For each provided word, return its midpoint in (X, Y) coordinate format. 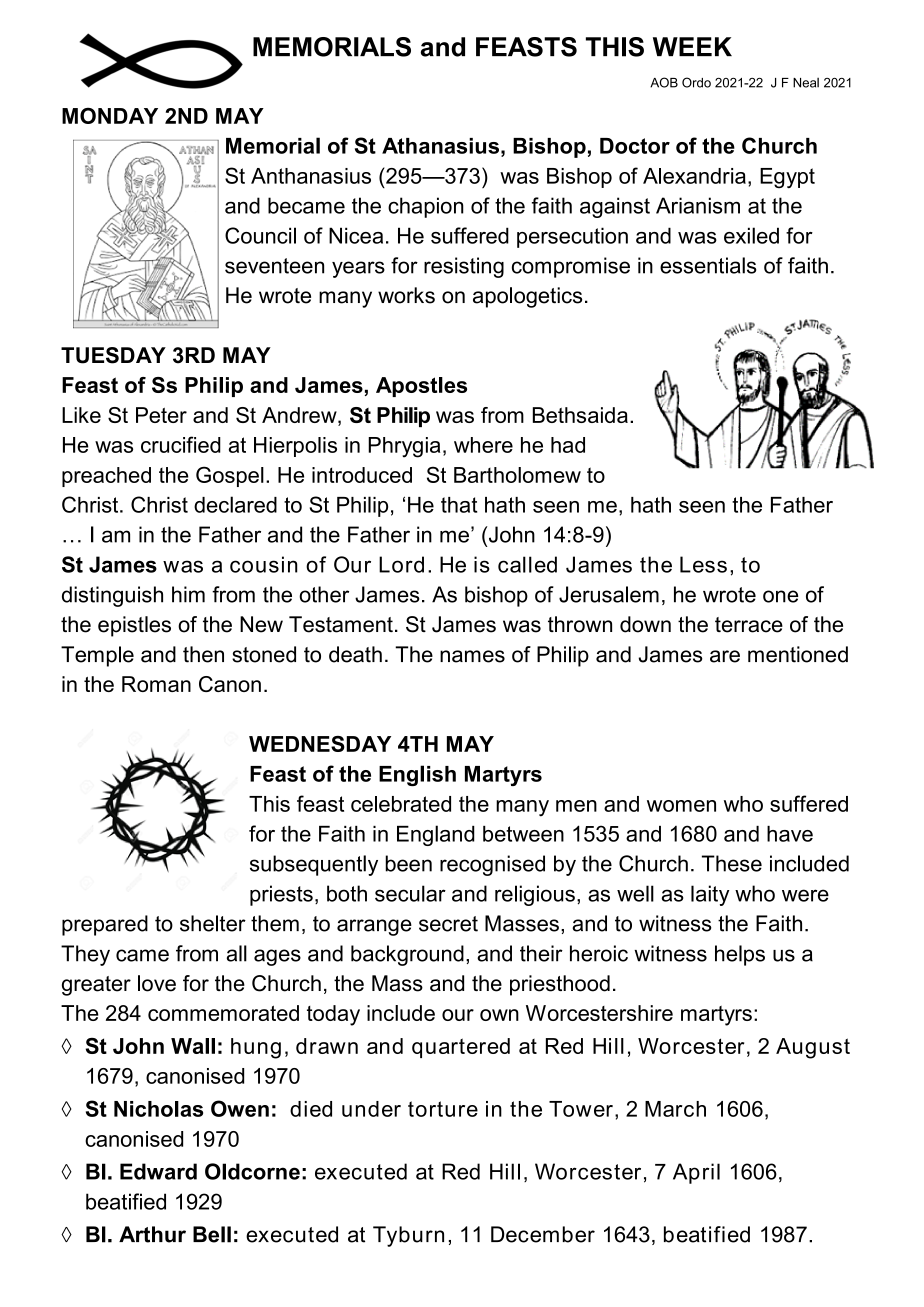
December (543, 1234)
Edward (158, 1171)
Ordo (696, 82)
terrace (749, 625)
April (696, 1173)
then (203, 654)
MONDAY (110, 115)
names (472, 656)
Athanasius (440, 146)
